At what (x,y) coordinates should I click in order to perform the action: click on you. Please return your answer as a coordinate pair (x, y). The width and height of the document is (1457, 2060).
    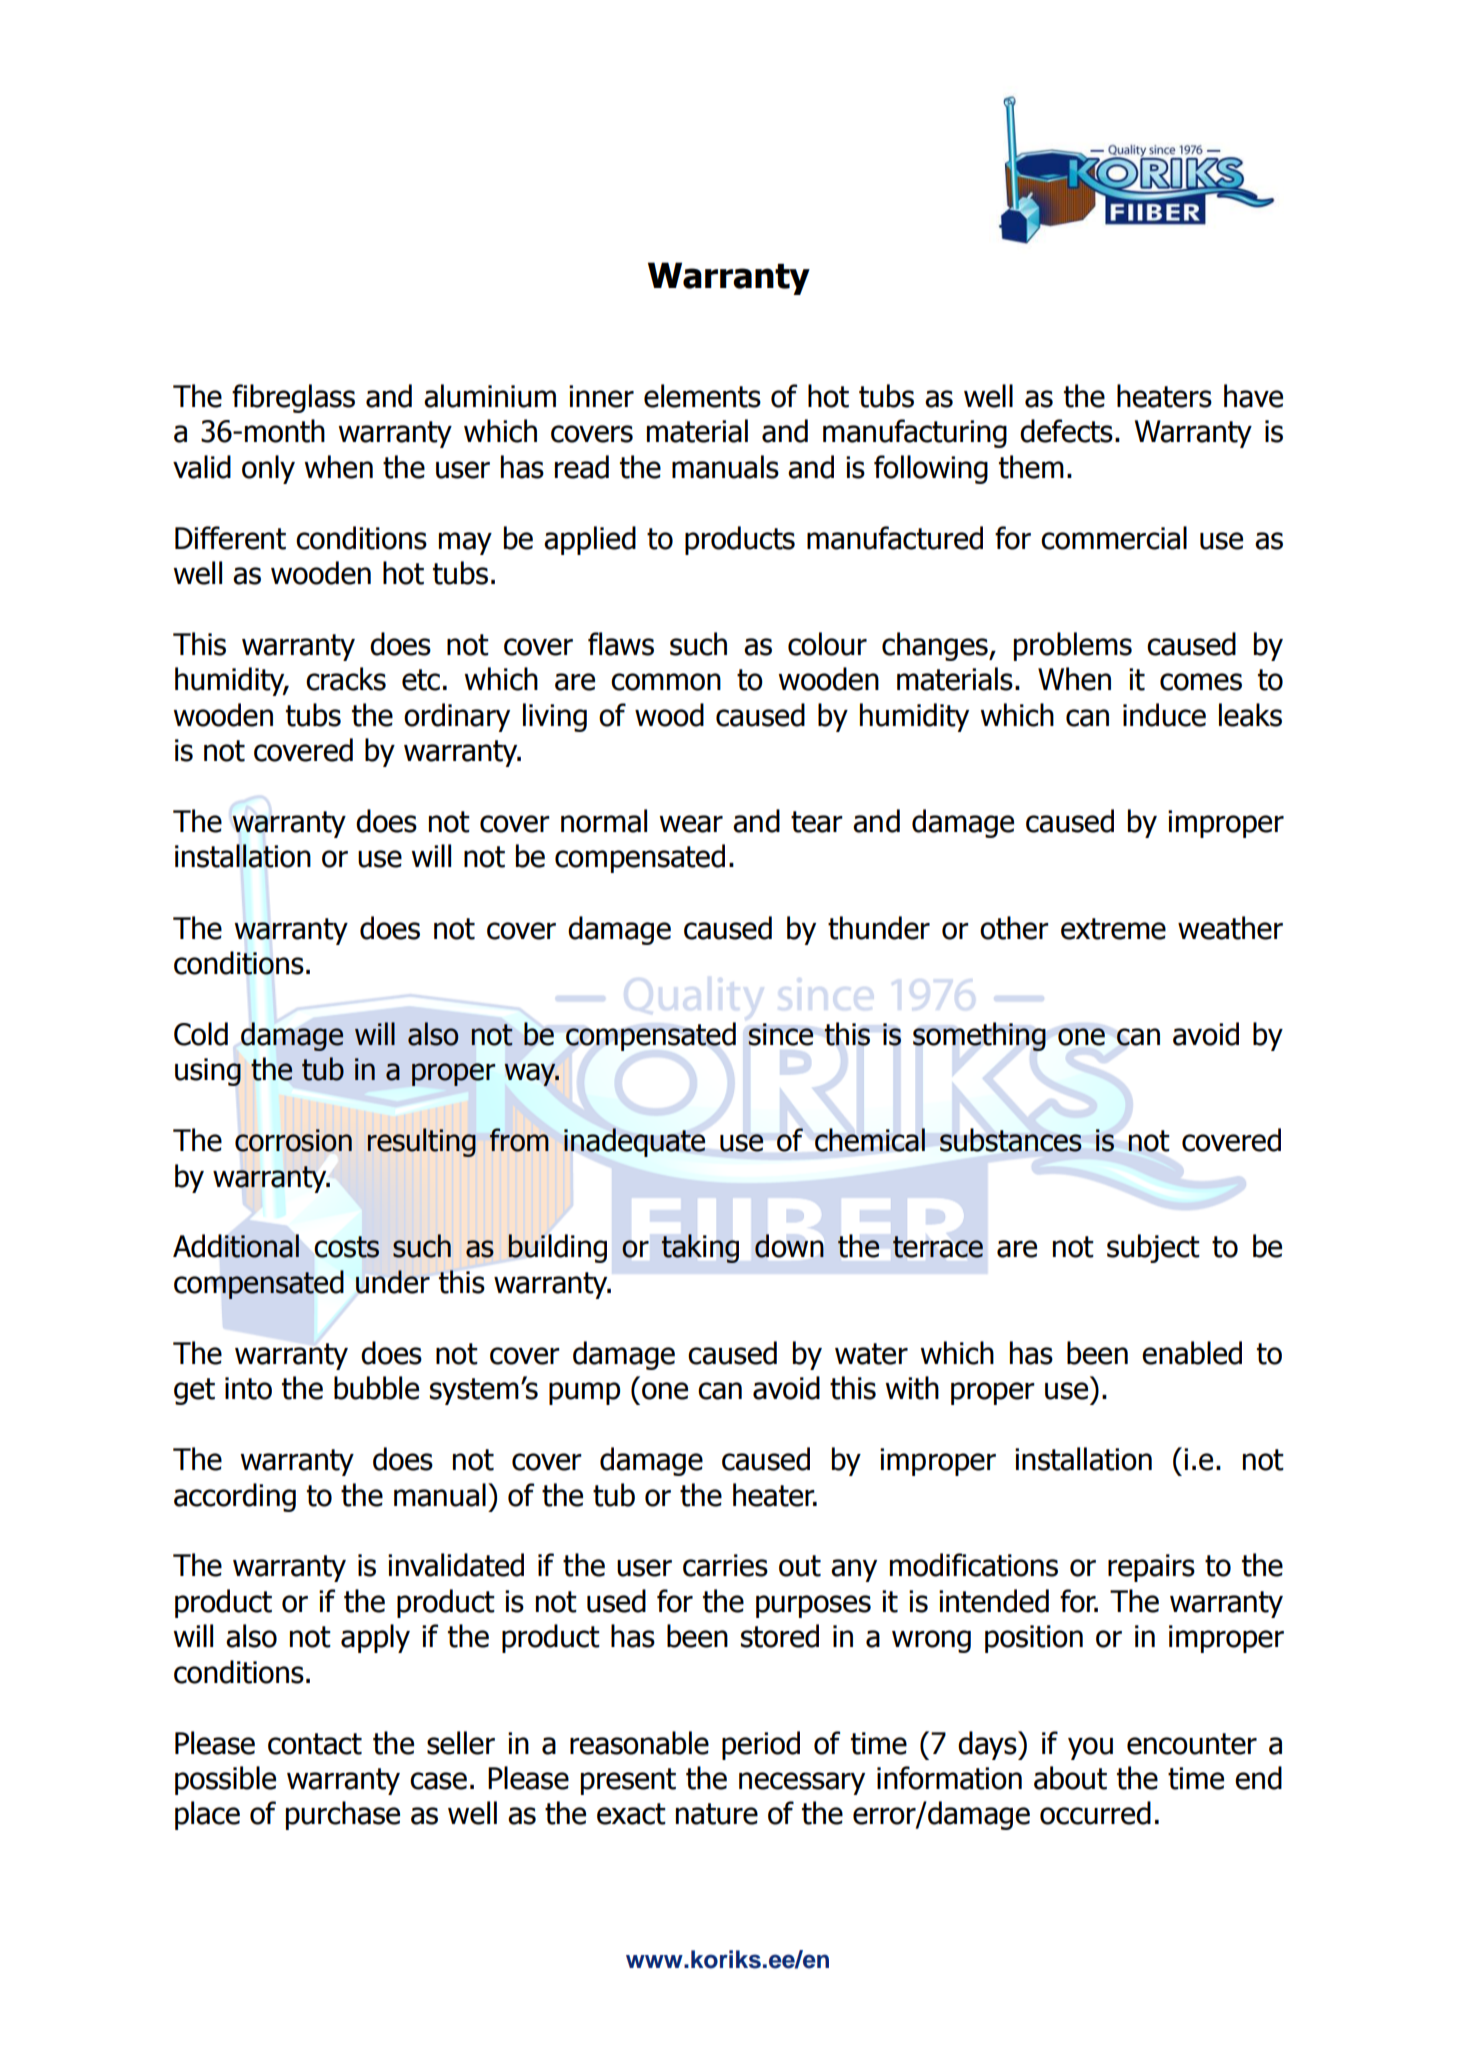
    Looking at the image, I should click on (1090, 1748).
